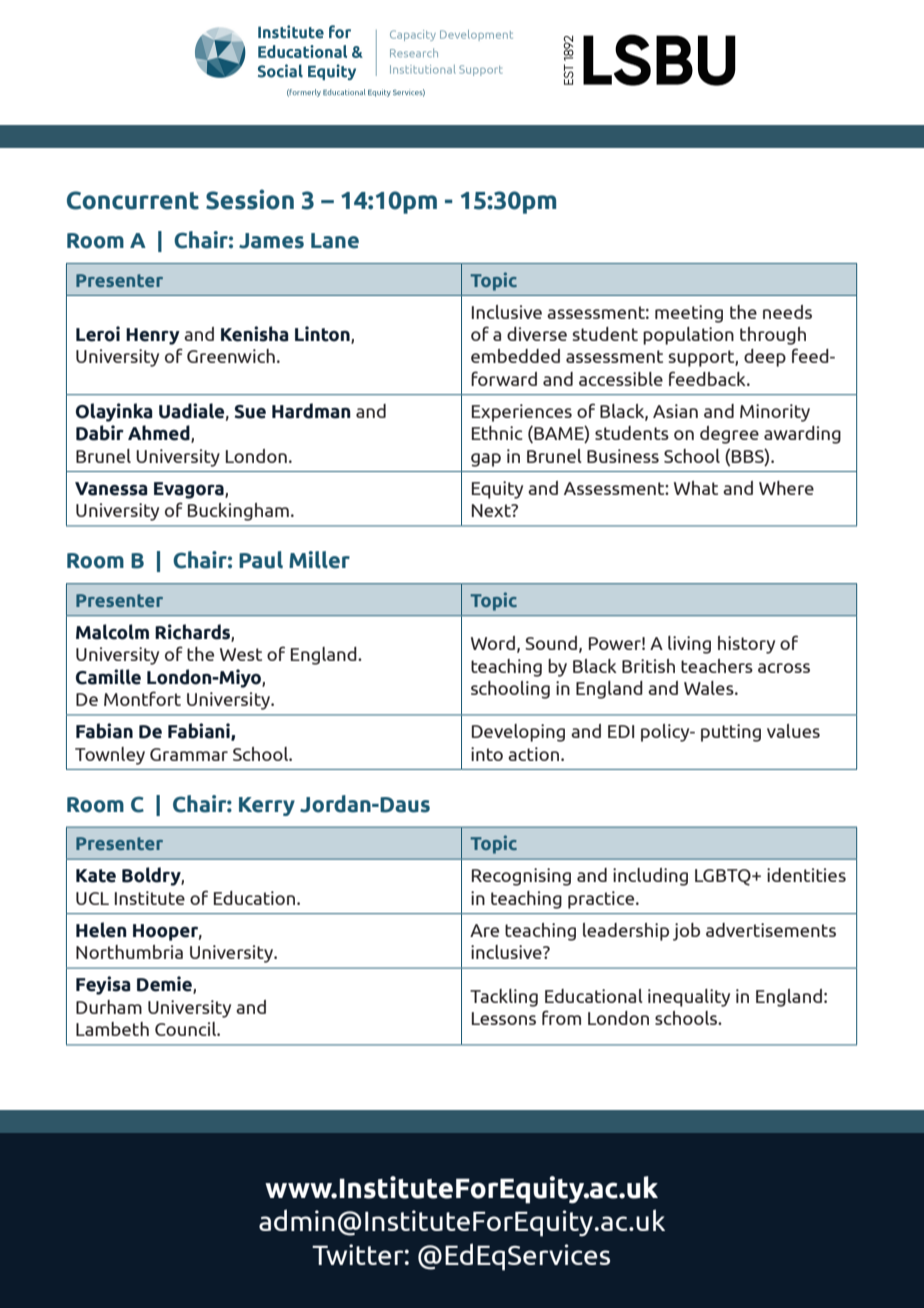  Describe the element at coordinates (746, 645) in the screenshot. I see `history` at that location.
